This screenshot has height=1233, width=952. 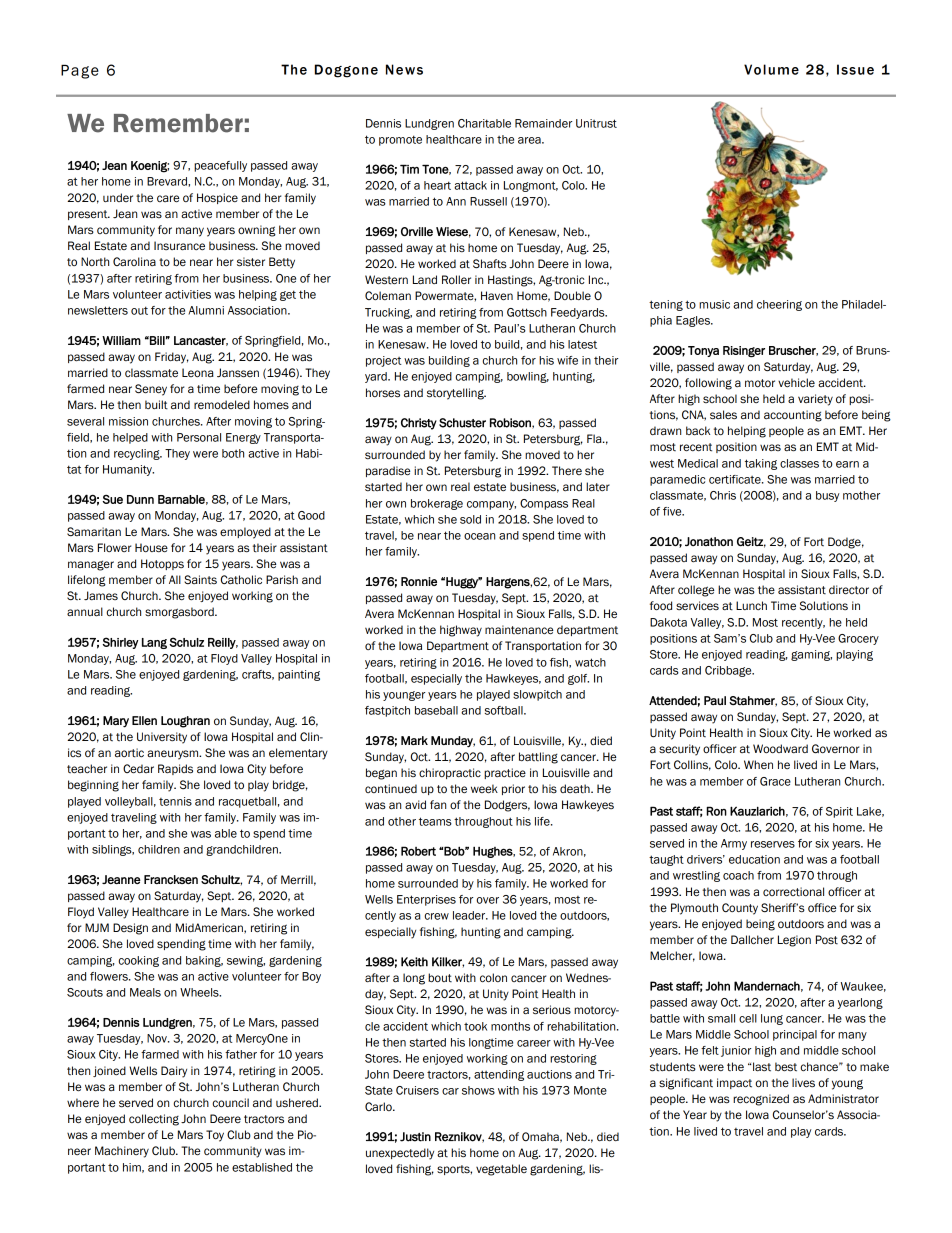 What do you see at coordinates (130, 929) in the screenshot?
I see `Design` at bounding box center [130, 929].
